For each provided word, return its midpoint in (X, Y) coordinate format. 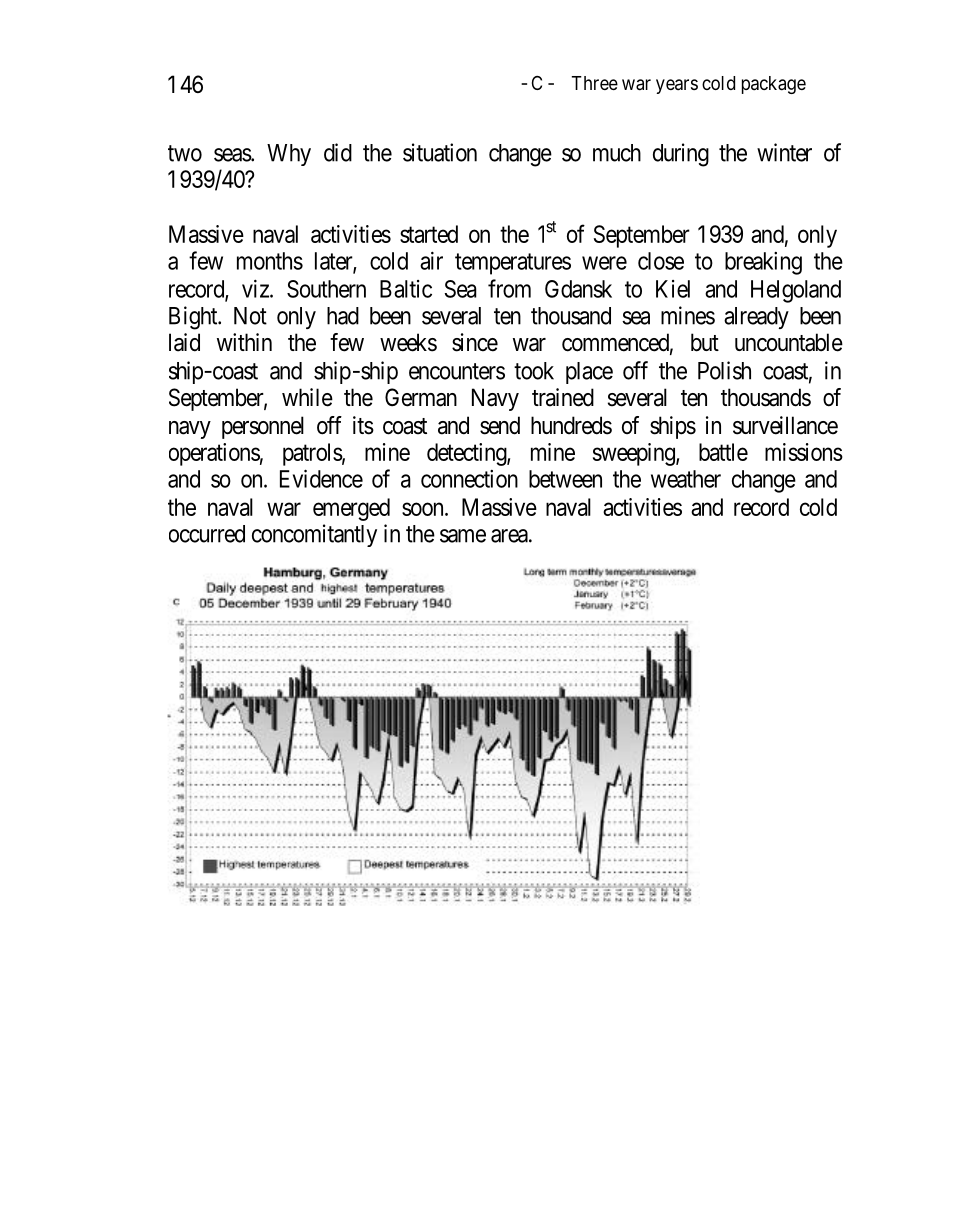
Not (250, 316)
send (500, 425)
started (429, 234)
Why (289, 155)
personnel (263, 427)
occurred (207, 534)
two (185, 153)
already (756, 318)
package (774, 85)
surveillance (785, 425)
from (509, 288)
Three (595, 83)
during (681, 155)
